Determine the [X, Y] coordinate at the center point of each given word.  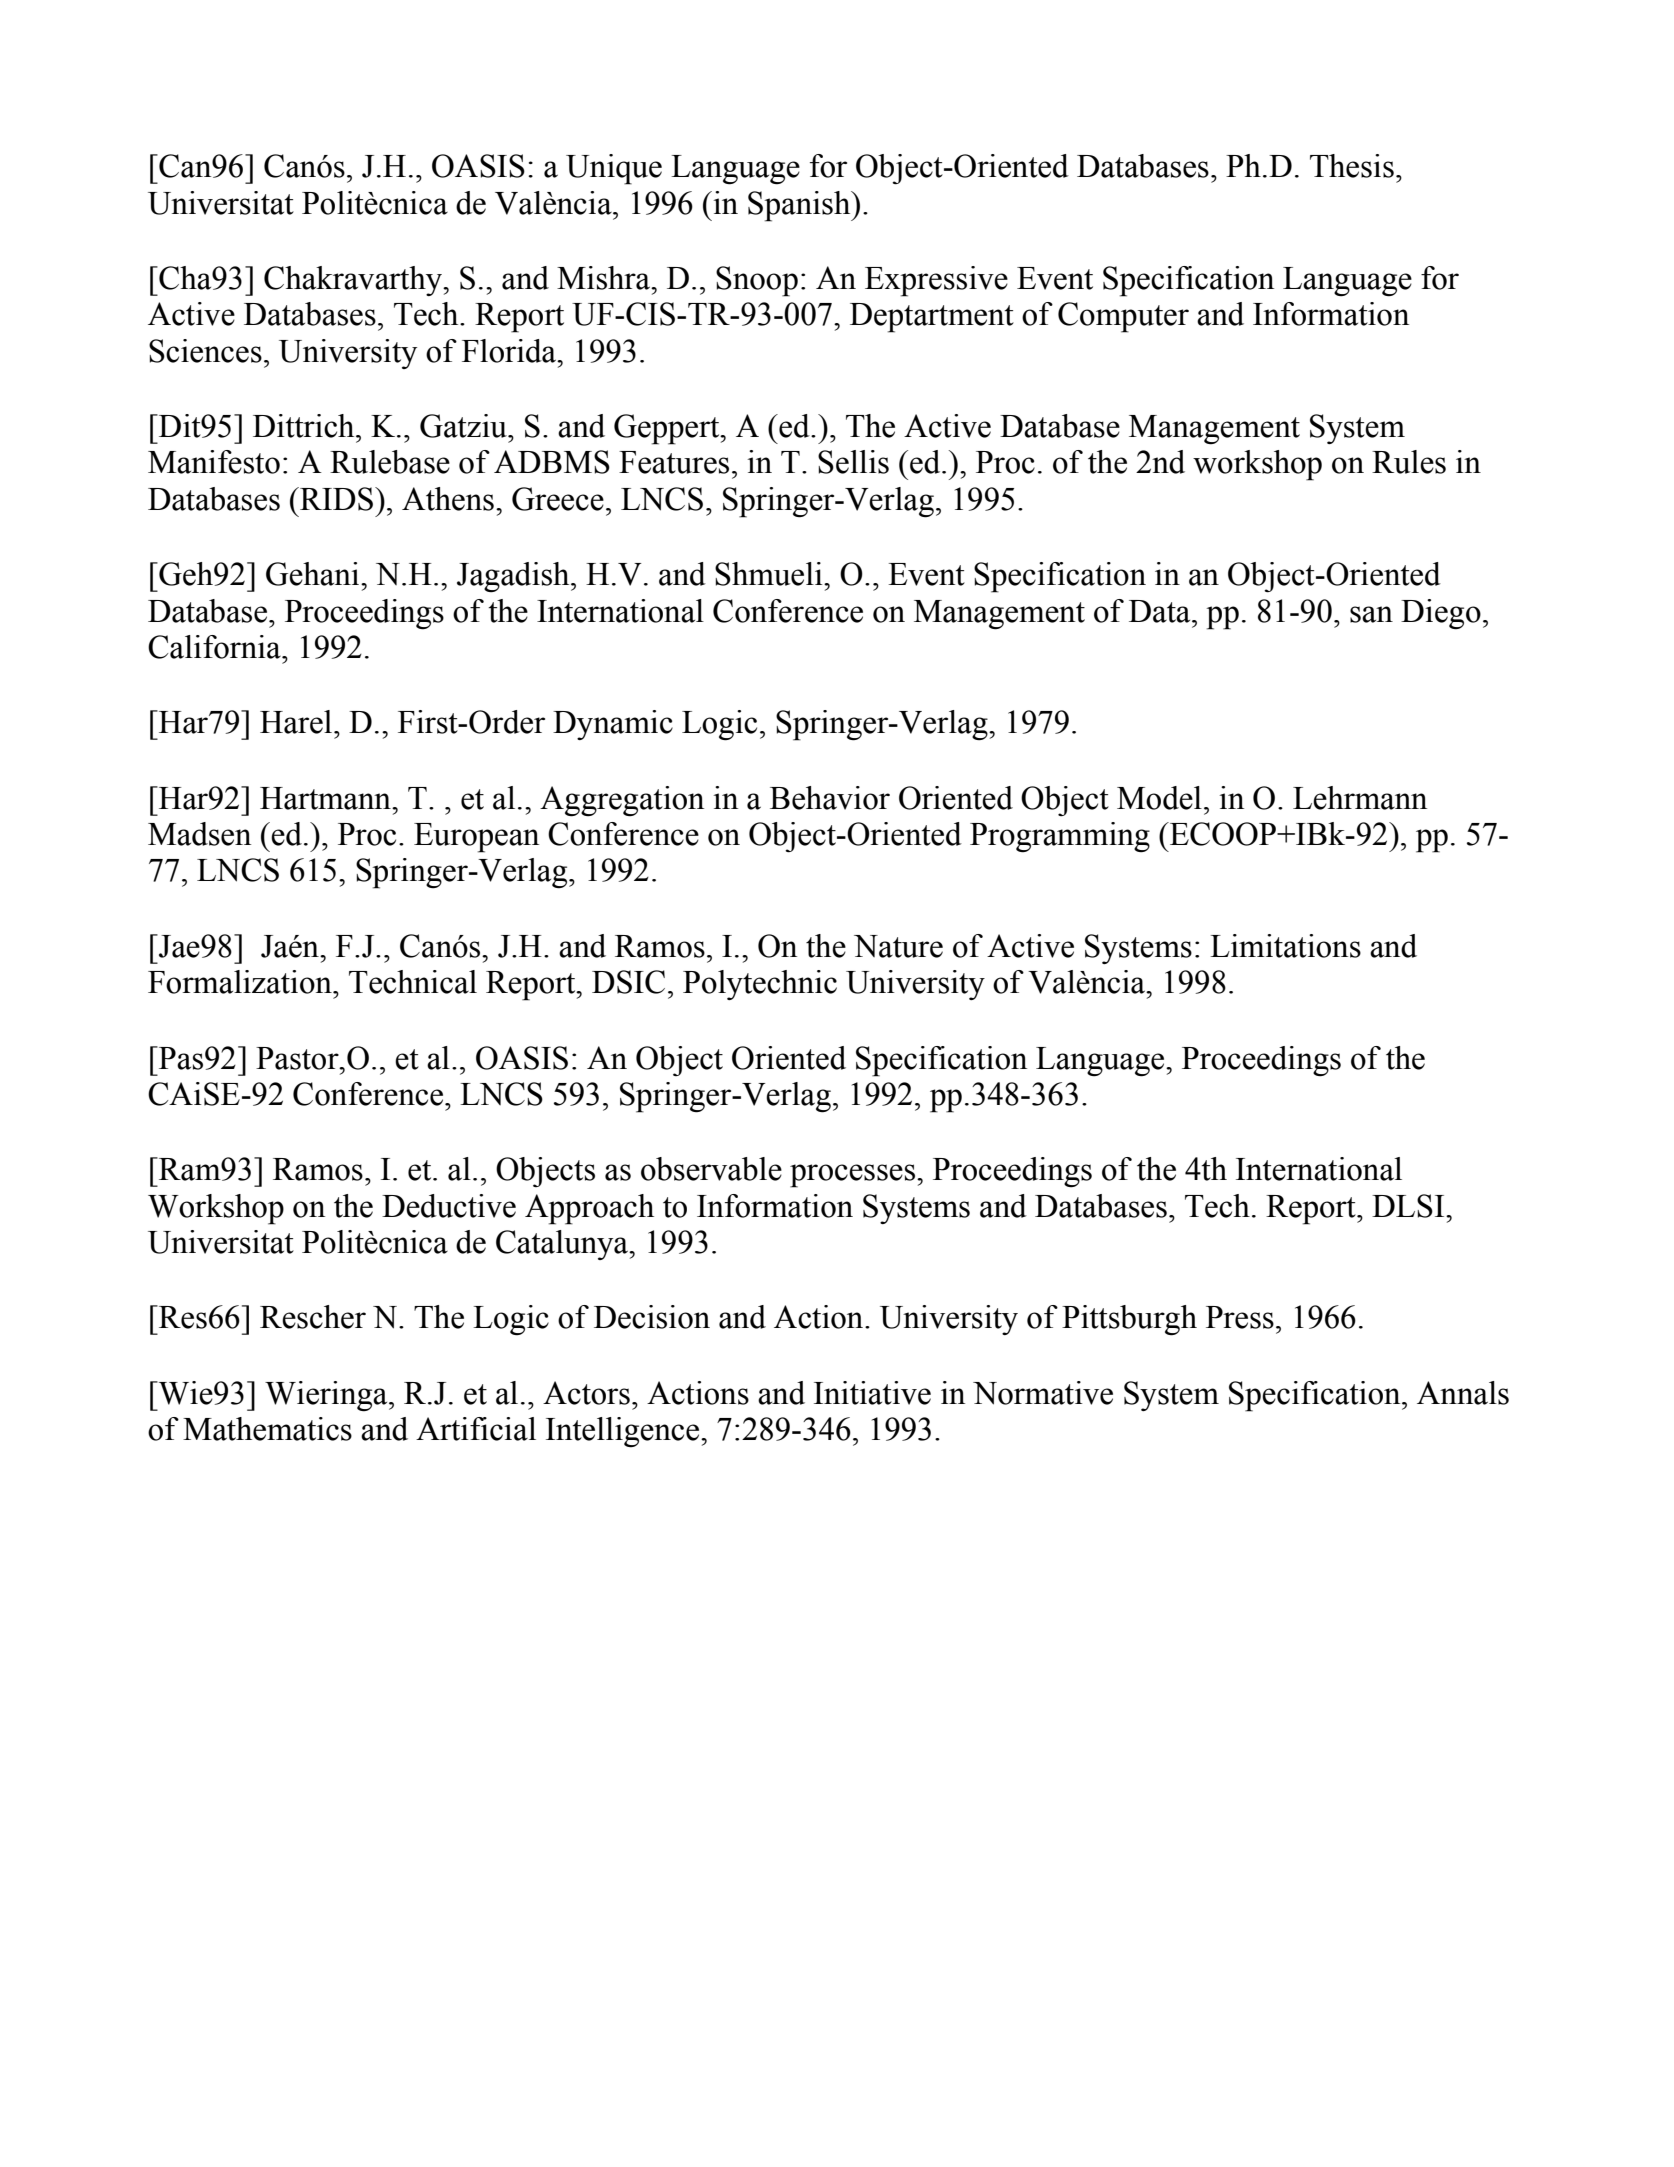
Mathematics [267, 1429]
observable [711, 1169]
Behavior [830, 798]
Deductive [449, 1206]
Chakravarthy [354, 281]
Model [1159, 798]
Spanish [800, 206]
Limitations [1285, 946]
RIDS [335, 499]
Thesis [1352, 166]
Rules [1409, 462]
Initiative [872, 1393]
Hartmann [326, 798]
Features [674, 462]
